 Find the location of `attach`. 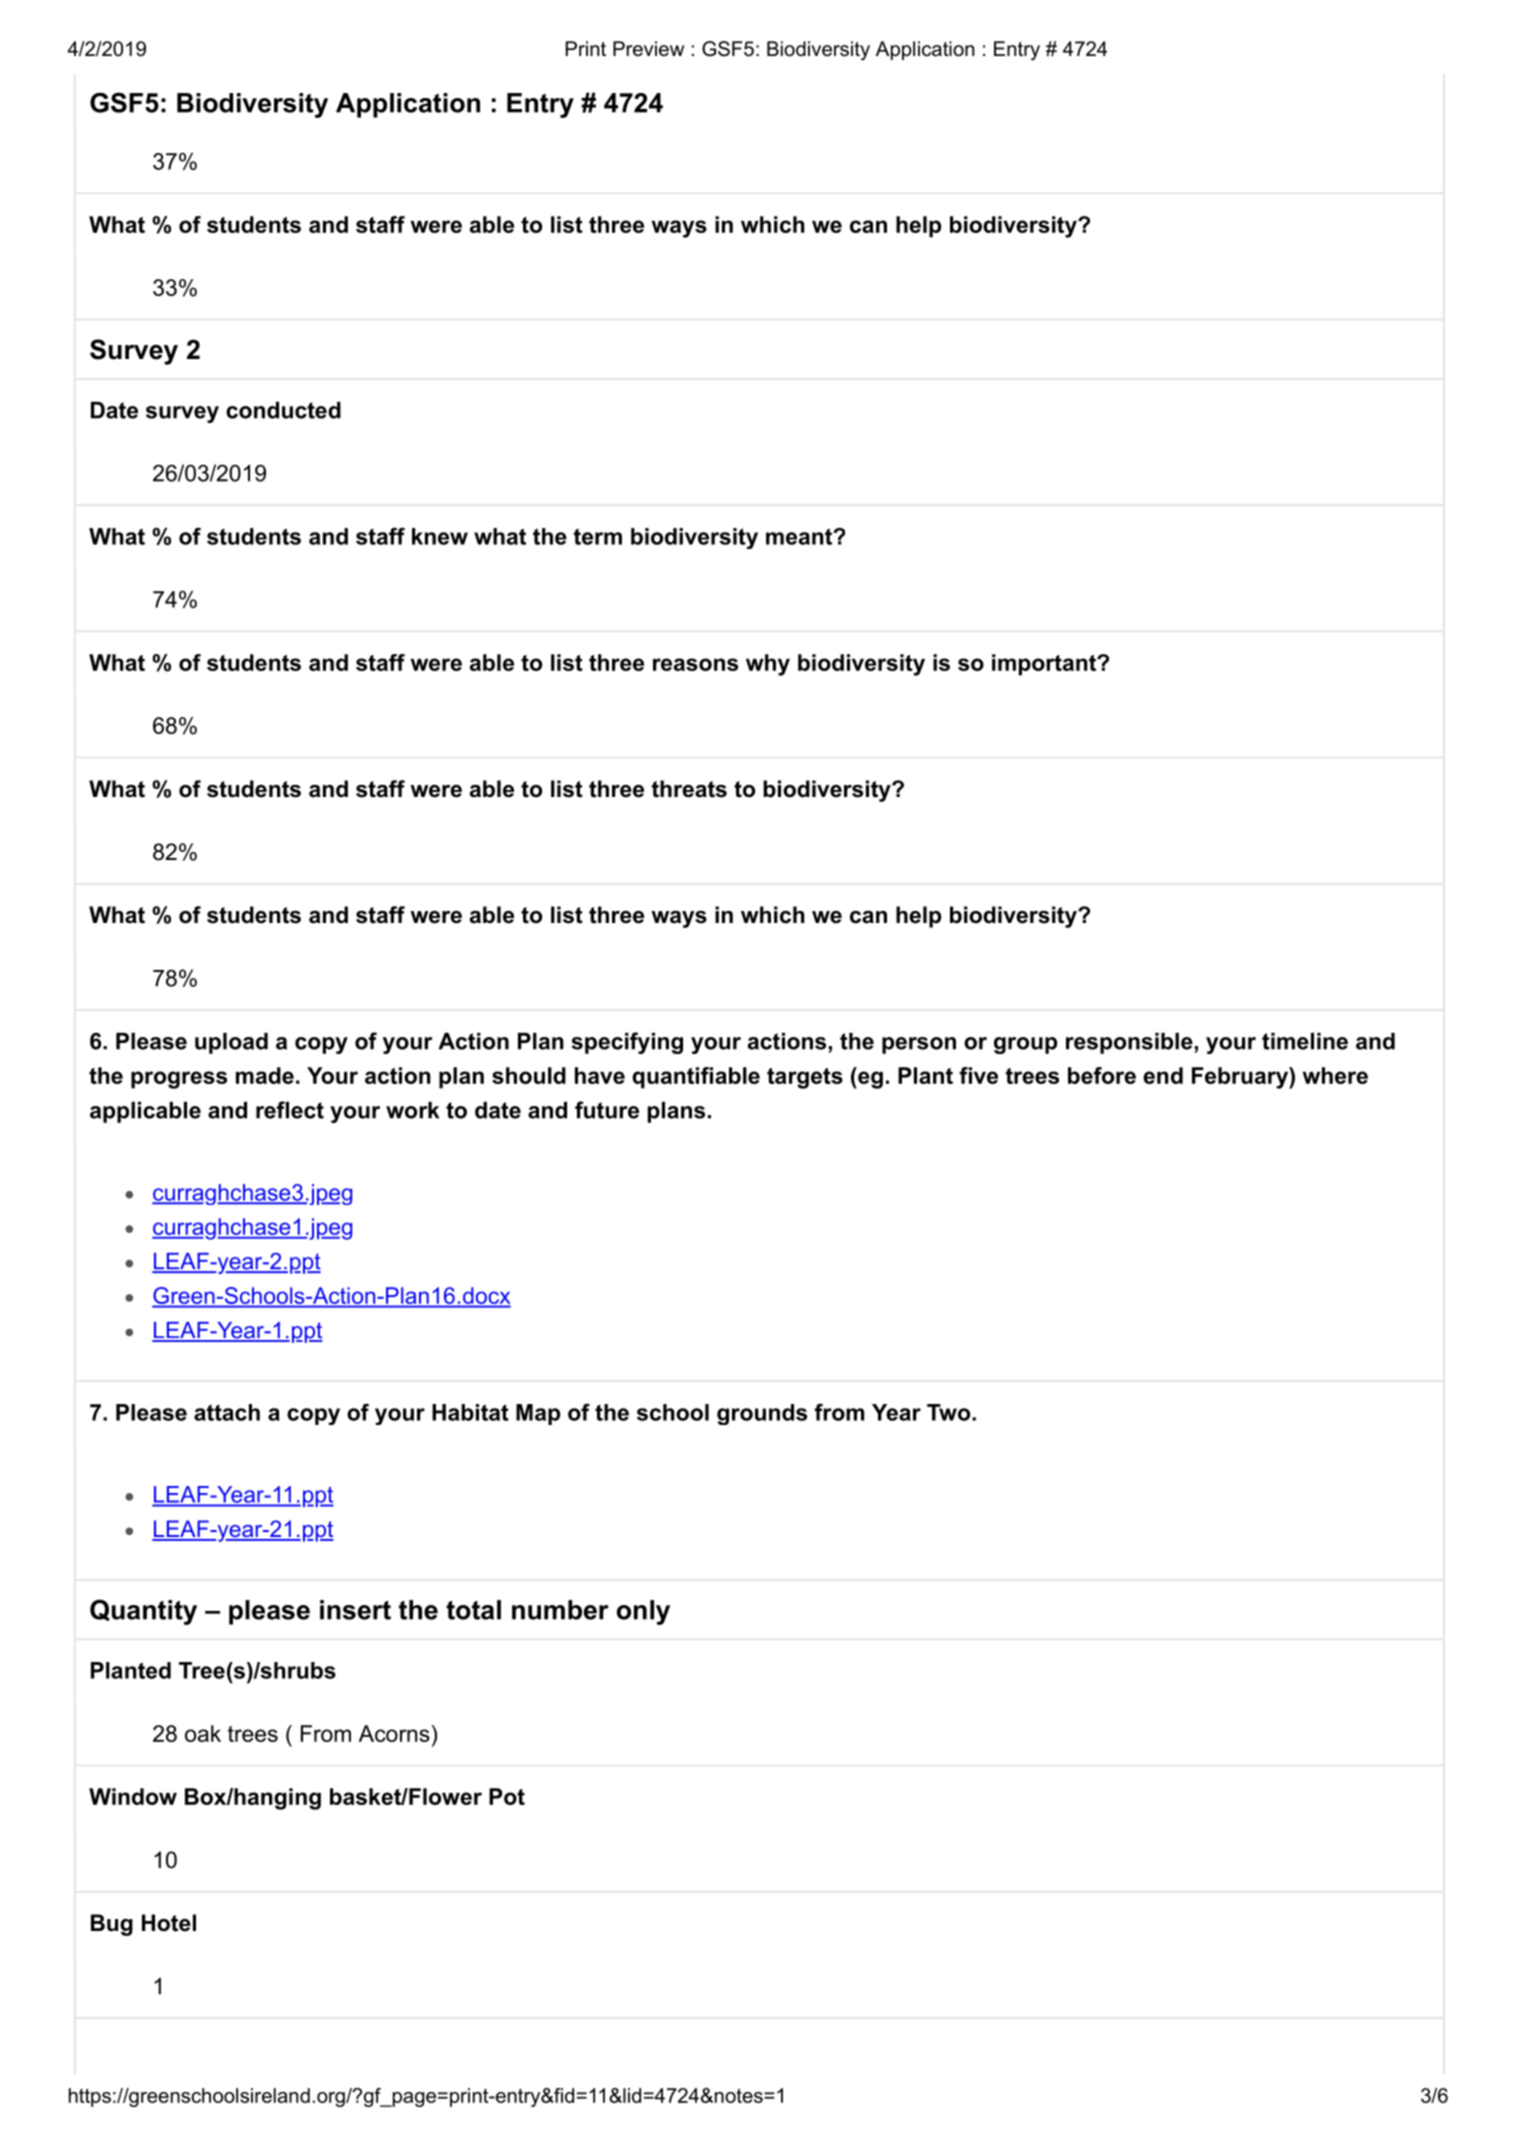

attach is located at coordinates (227, 1412).
